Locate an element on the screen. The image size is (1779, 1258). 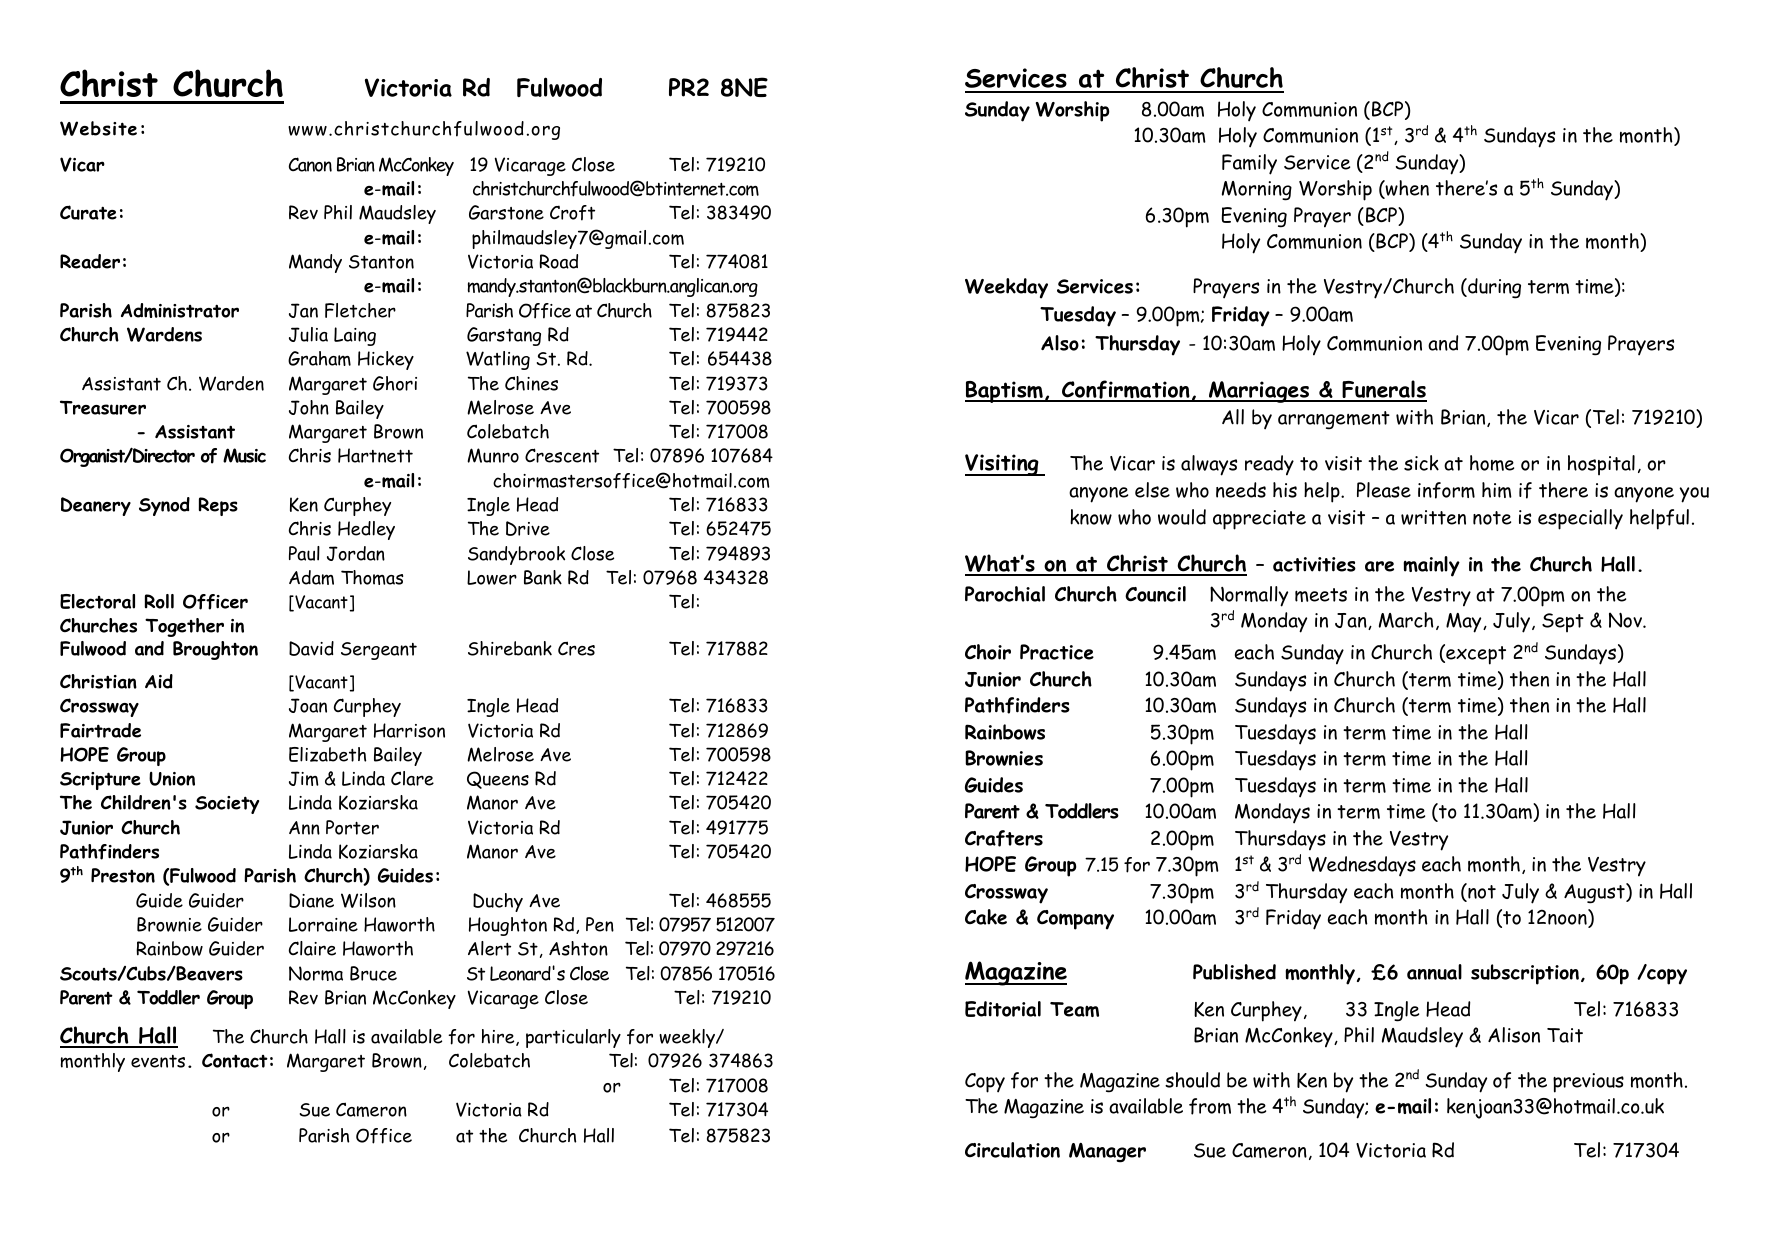
Circulation is located at coordinates (1012, 1150).
